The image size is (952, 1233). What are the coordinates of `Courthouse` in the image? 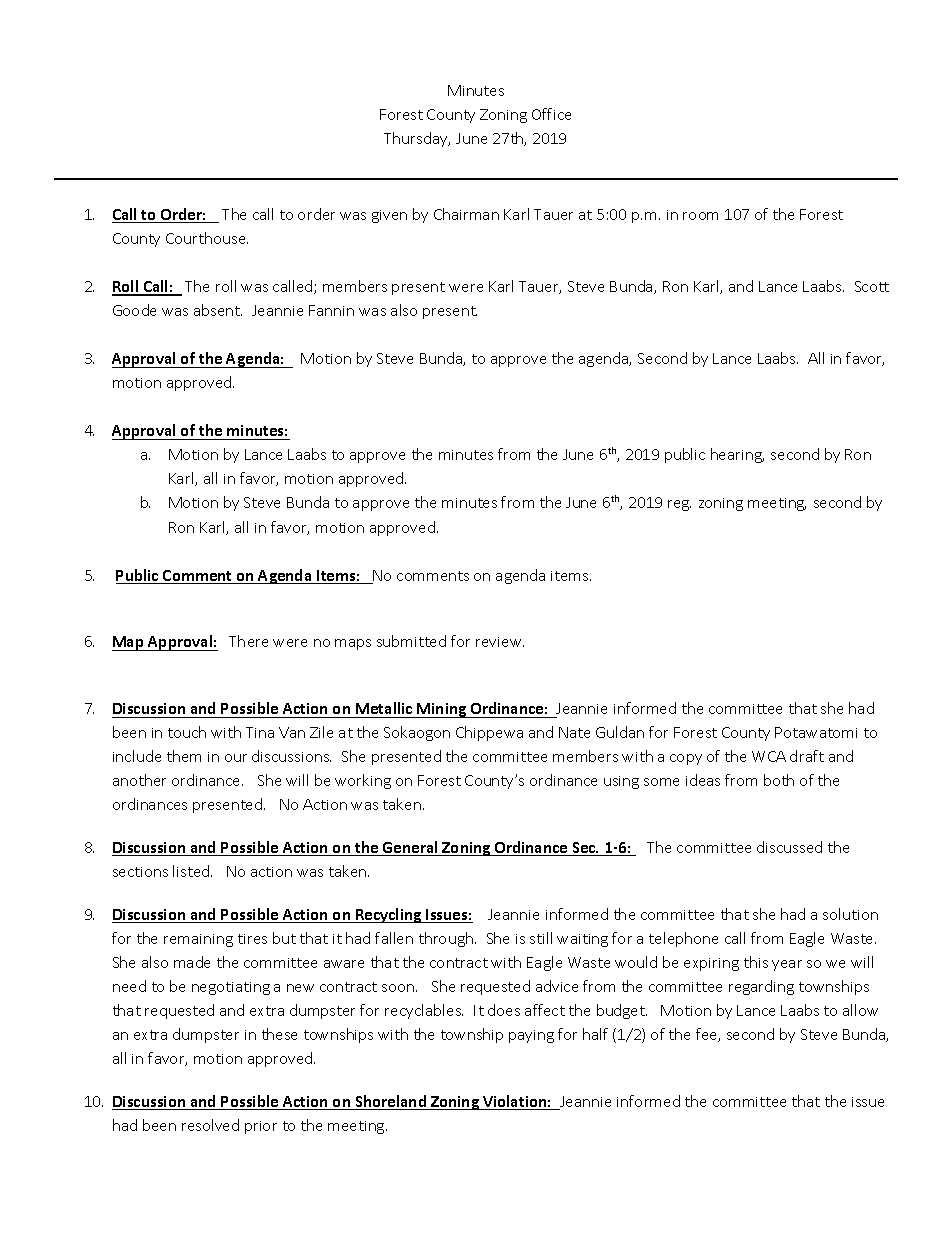 It's located at (207, 238).
